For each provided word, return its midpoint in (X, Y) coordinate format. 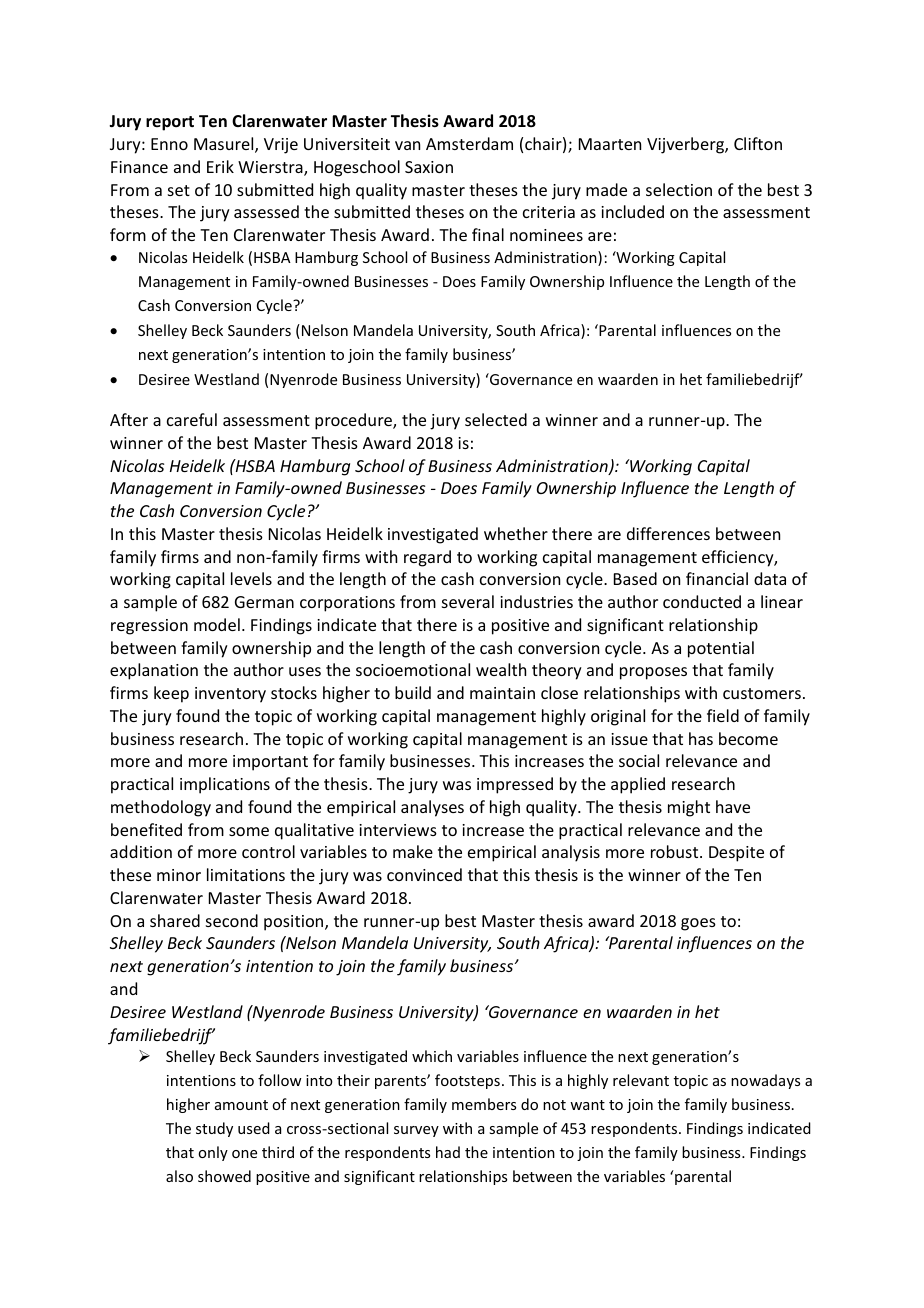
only (213, 1153)
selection (679, 189)
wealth (501, 669)
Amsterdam (469, 143)
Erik (220, 166)
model (217, 624)
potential (721, 649)
